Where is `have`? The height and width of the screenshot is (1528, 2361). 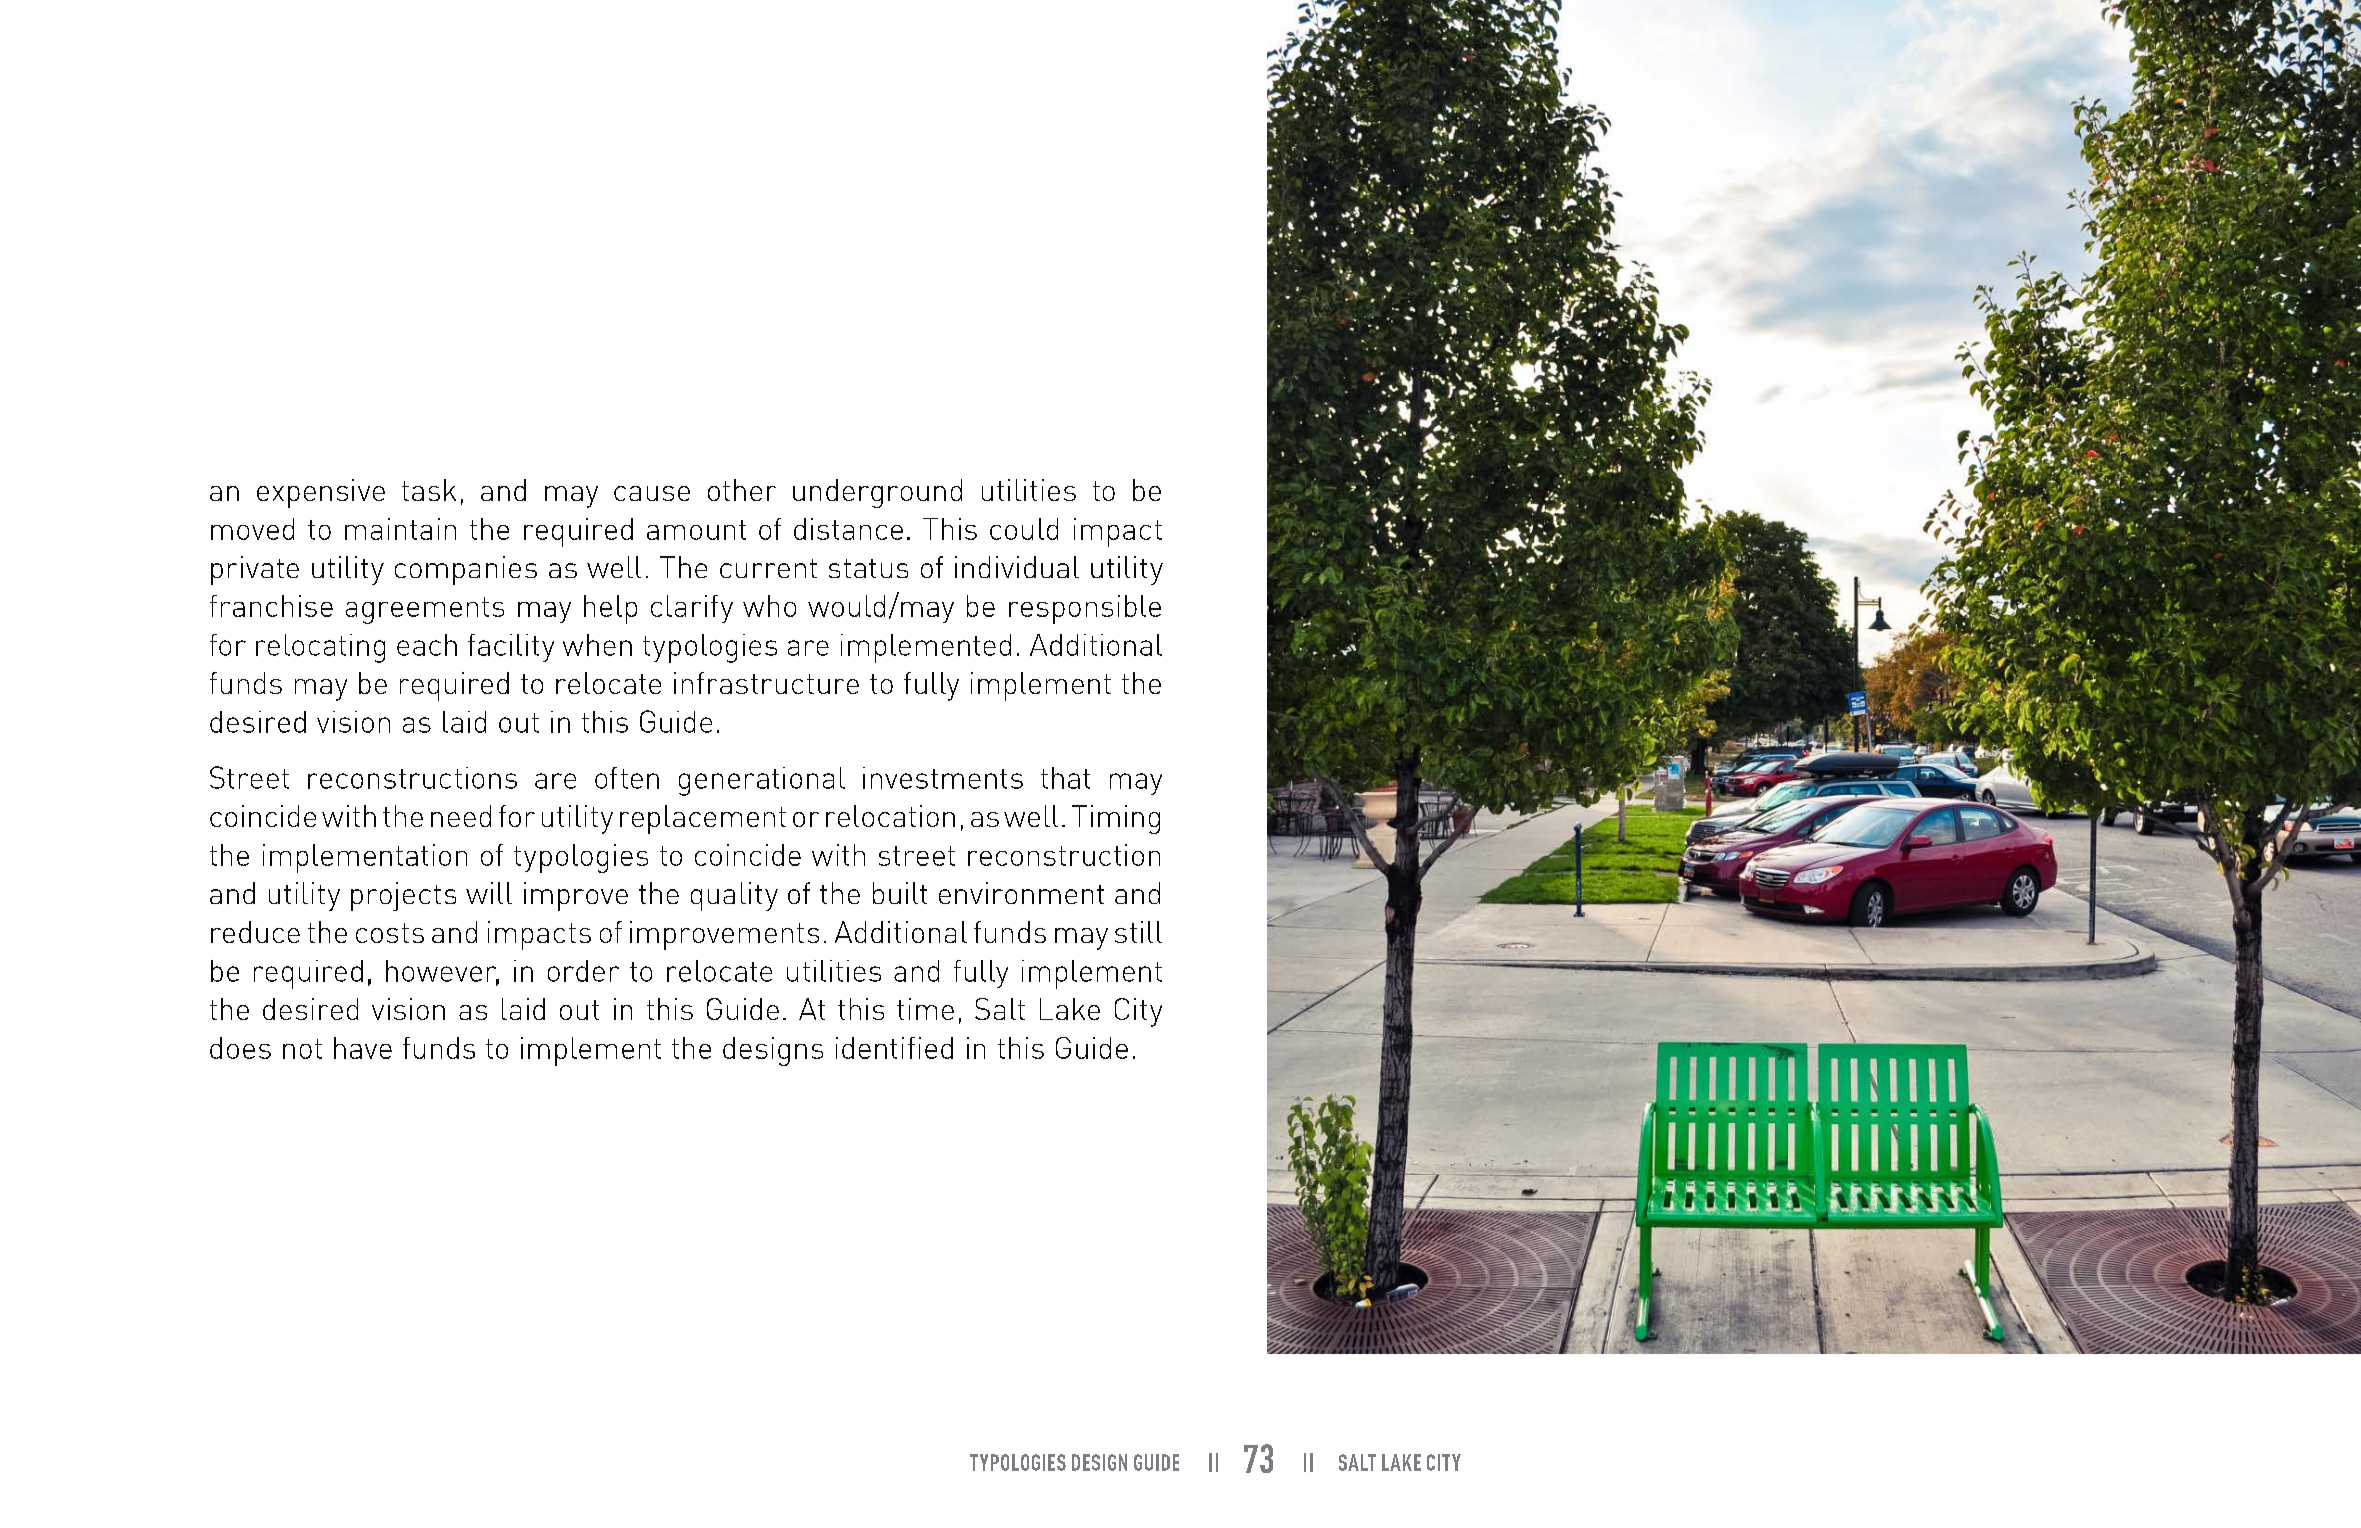
have is located at coordinates (363, 1048).
